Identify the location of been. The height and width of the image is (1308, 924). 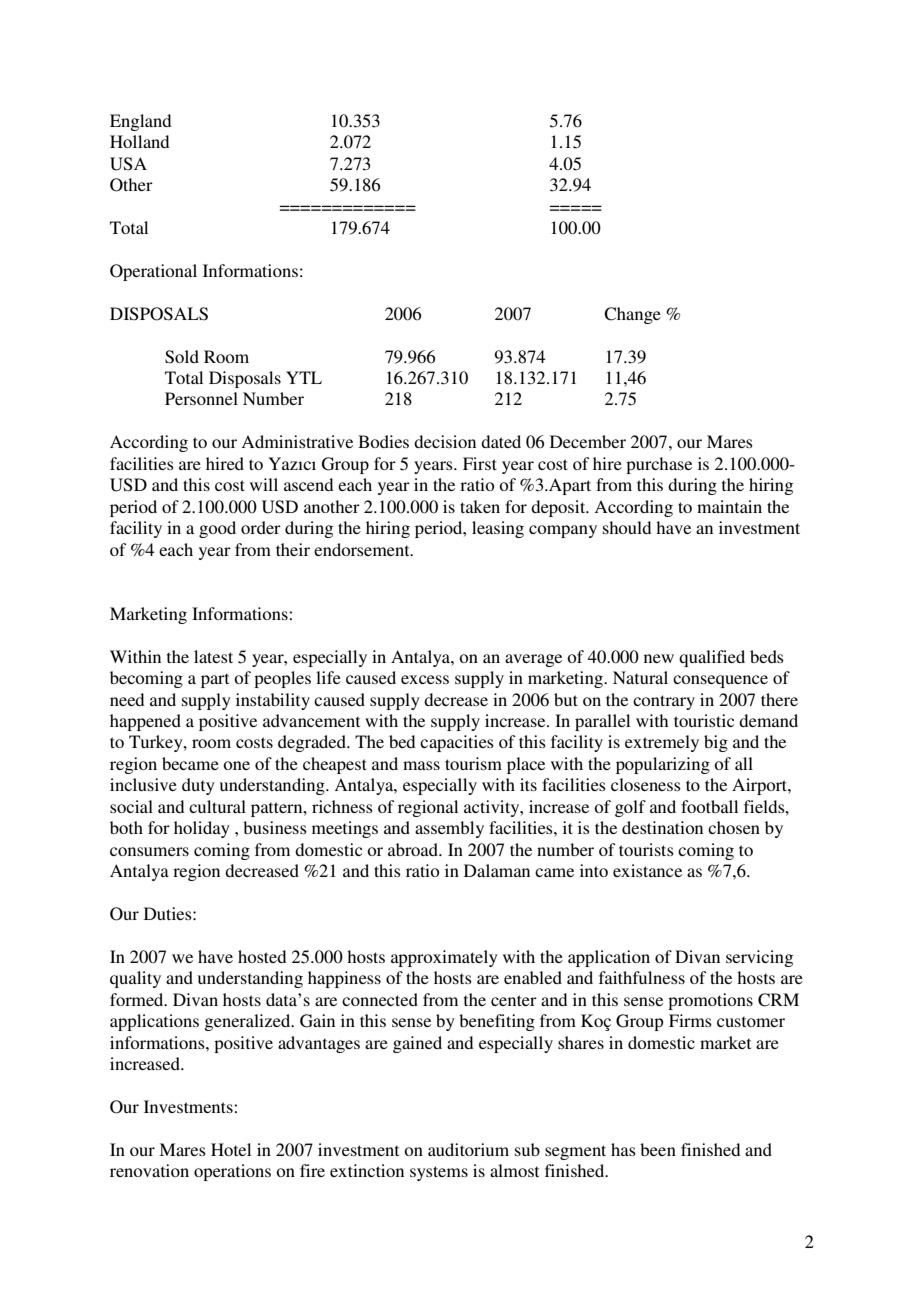
(658, 1149).
